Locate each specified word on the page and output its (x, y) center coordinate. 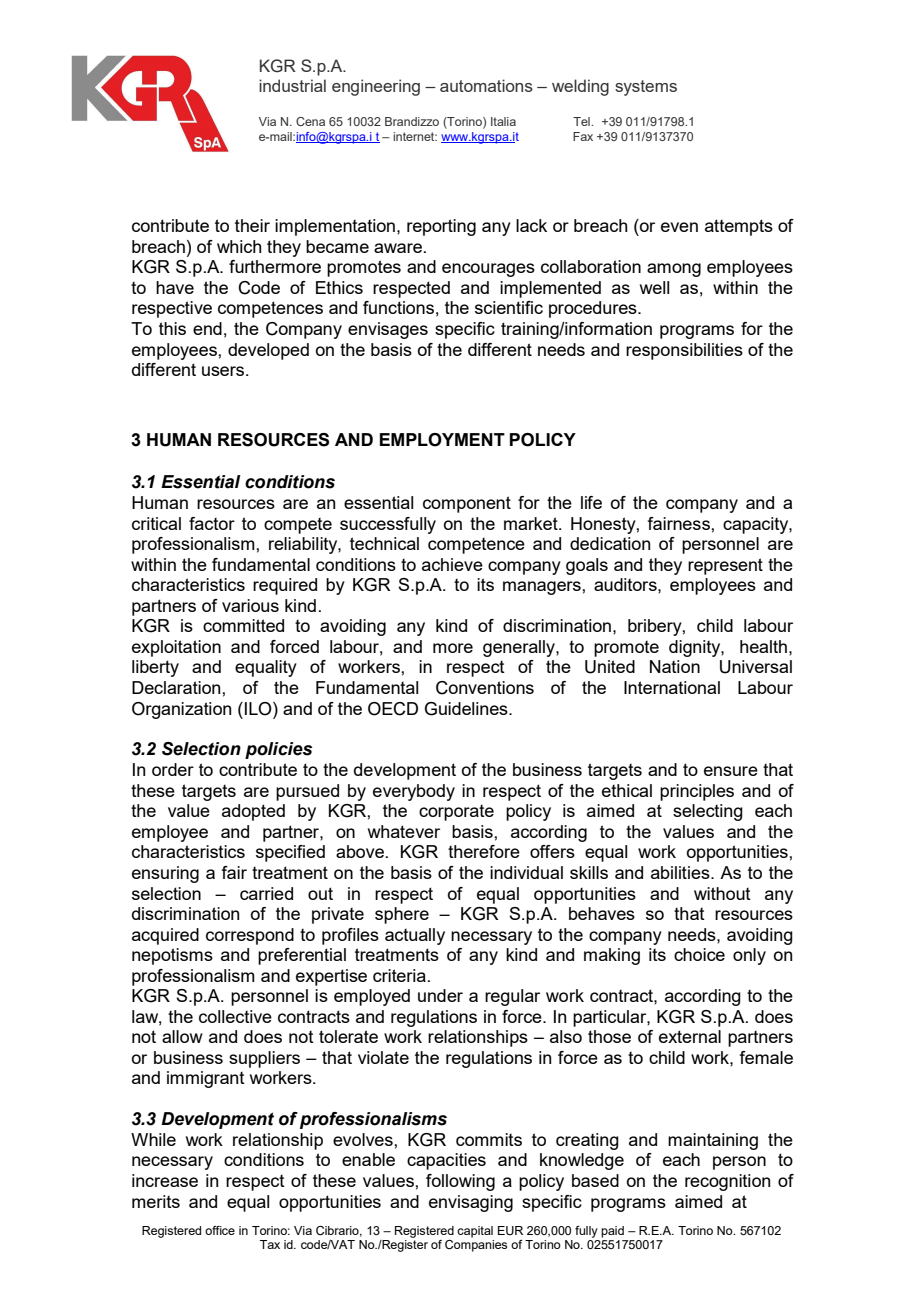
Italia (503, 121)
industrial (292, 85)
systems (646, 88)
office (220, 1230)
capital (475, 1232)
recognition (727, 1182)
